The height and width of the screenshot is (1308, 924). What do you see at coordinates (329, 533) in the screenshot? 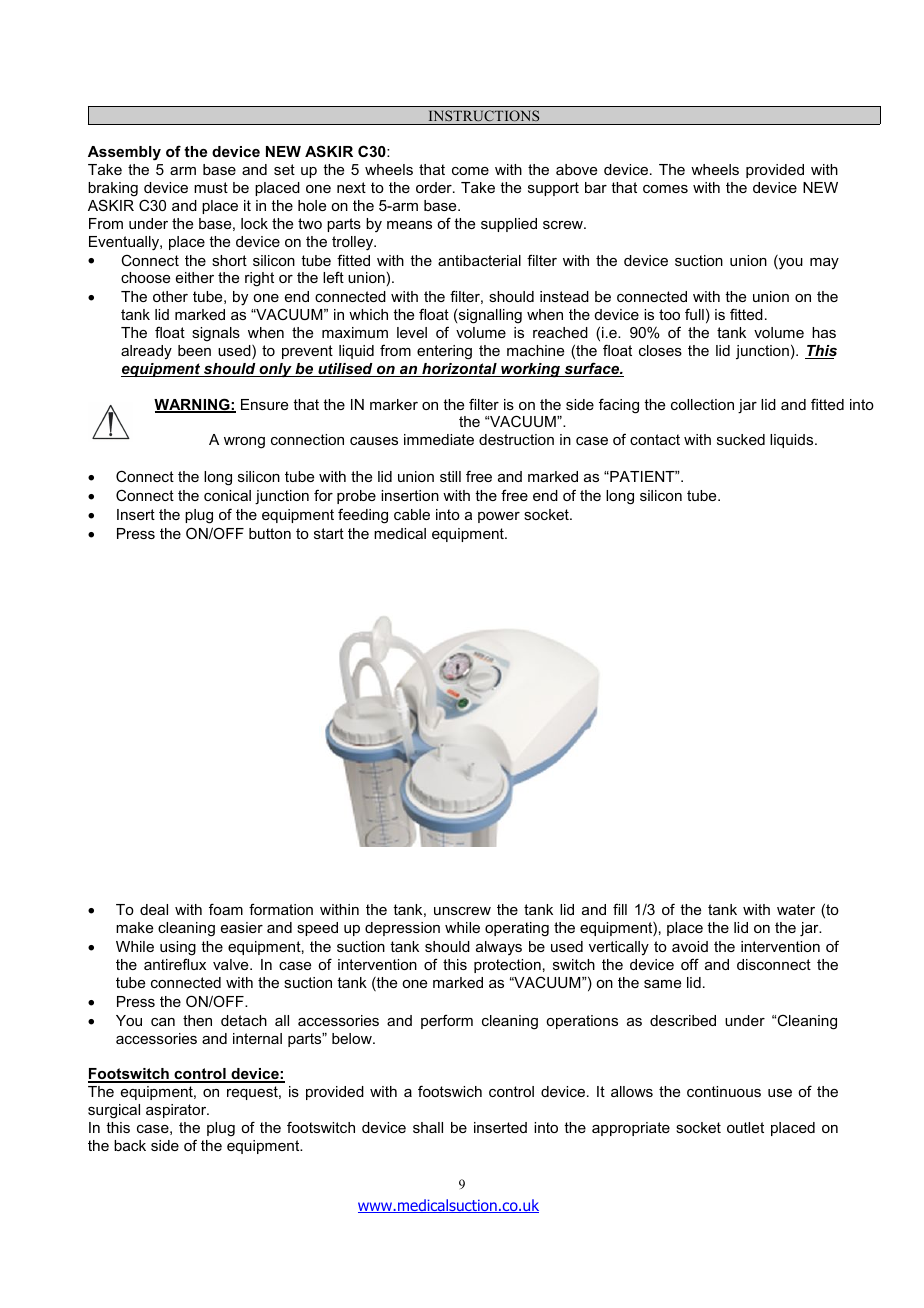
I see `start` at bounding box center [329, 533].
